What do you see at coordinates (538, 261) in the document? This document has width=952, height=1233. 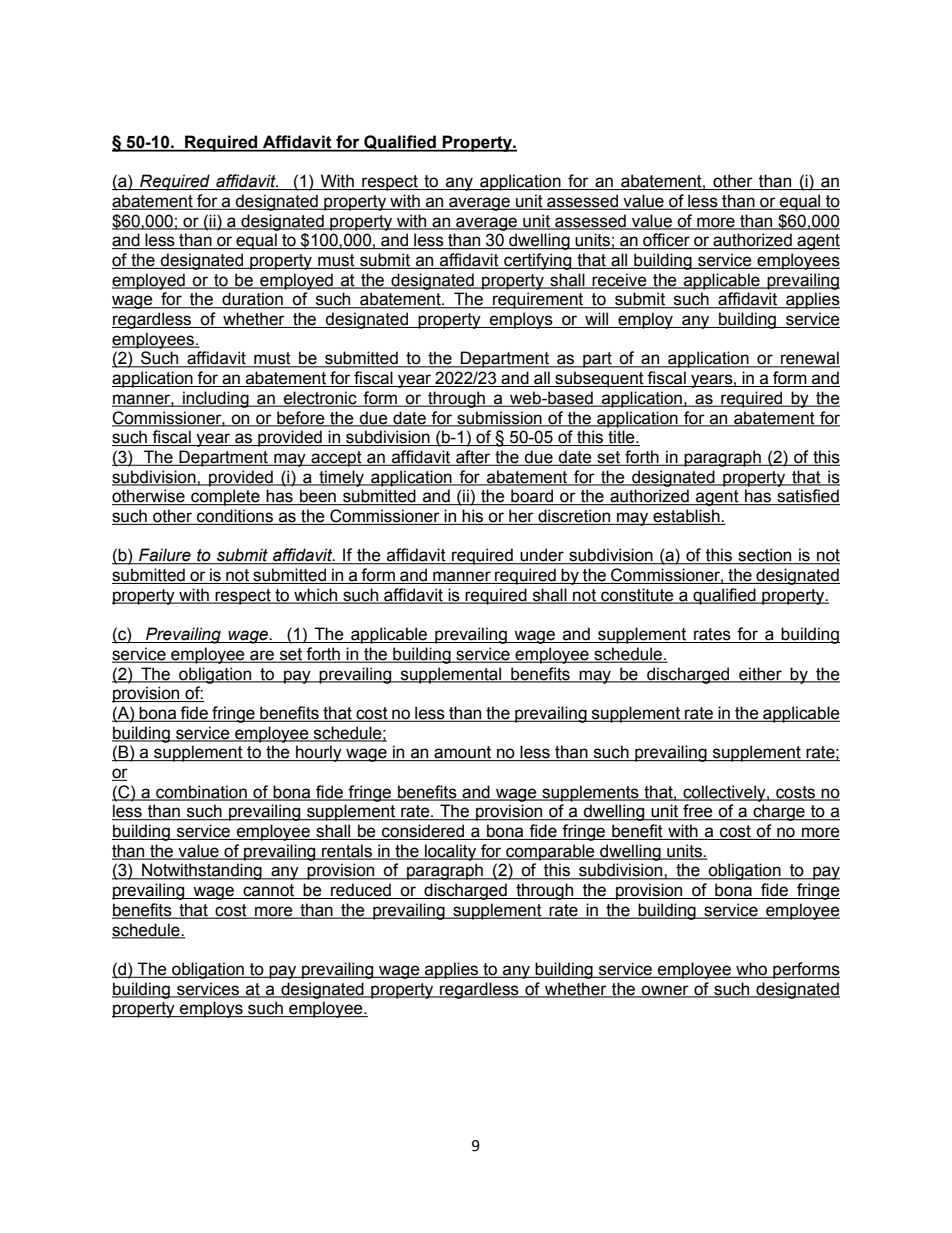 I see `certifying` at bounding box center [538, 261].
